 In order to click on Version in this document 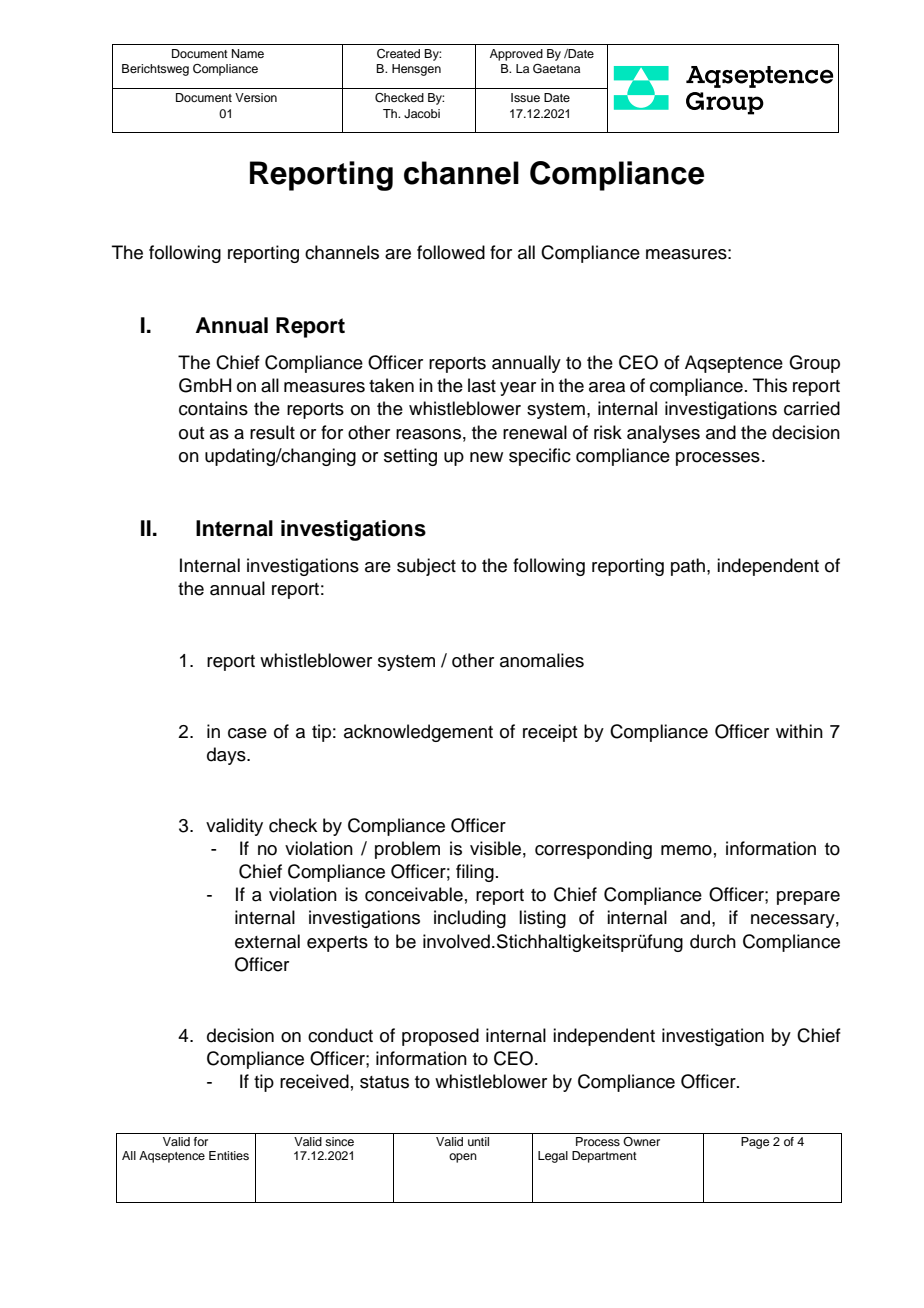, I will do `click(256, 97)`.
